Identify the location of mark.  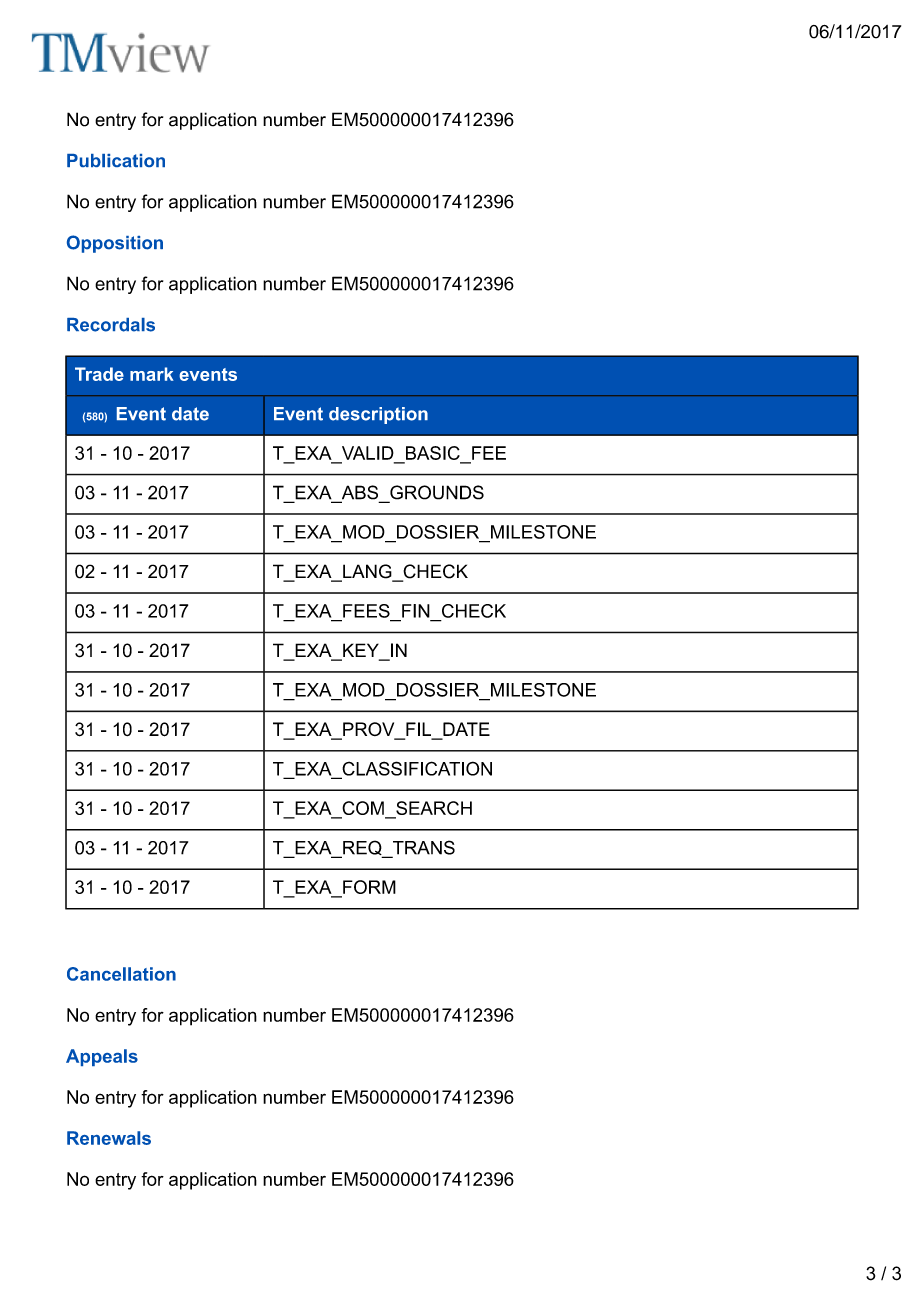
(152, 374).
